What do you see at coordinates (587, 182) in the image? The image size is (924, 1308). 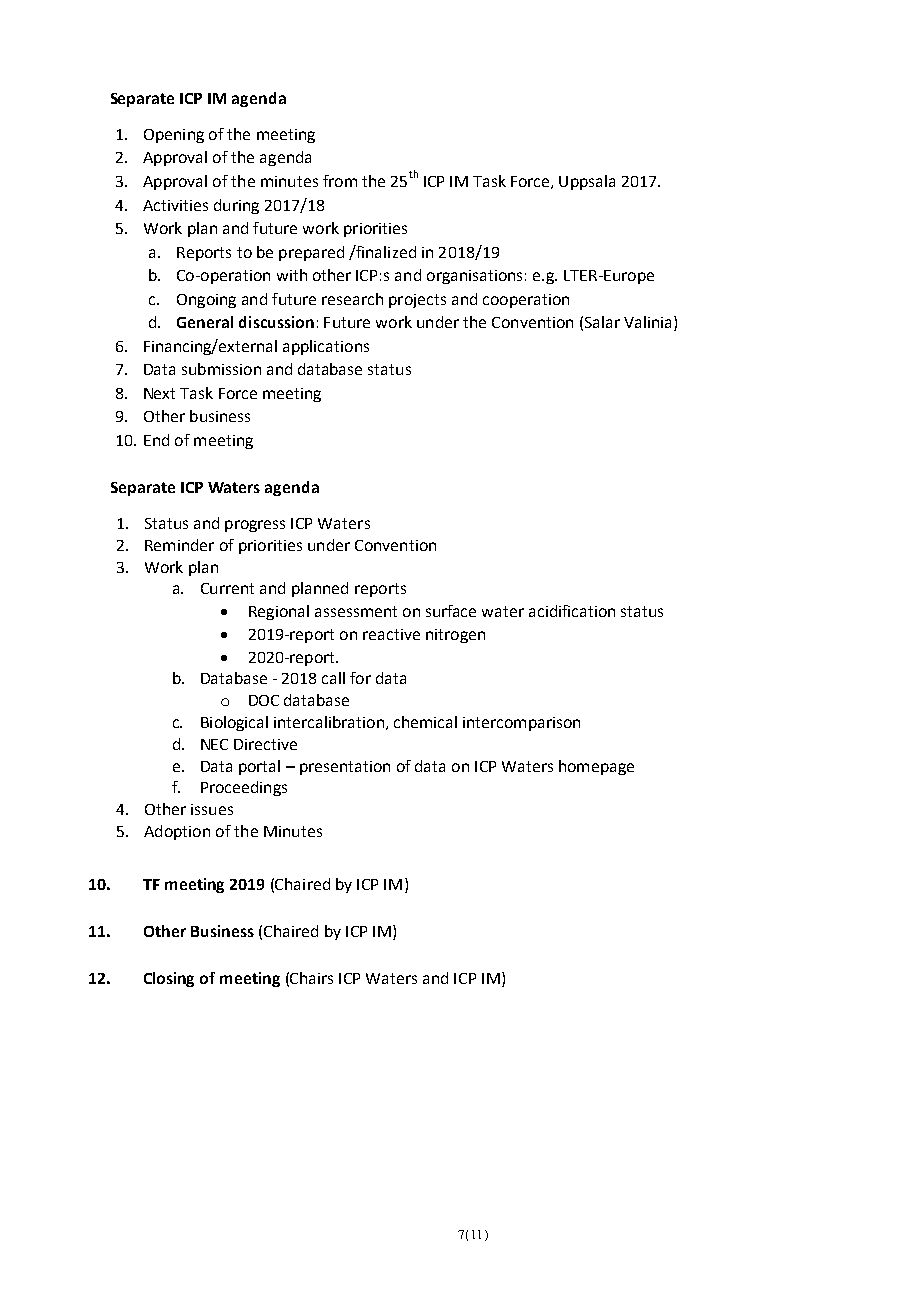 I see `Uppsala` at bounding box center [587, 182].
